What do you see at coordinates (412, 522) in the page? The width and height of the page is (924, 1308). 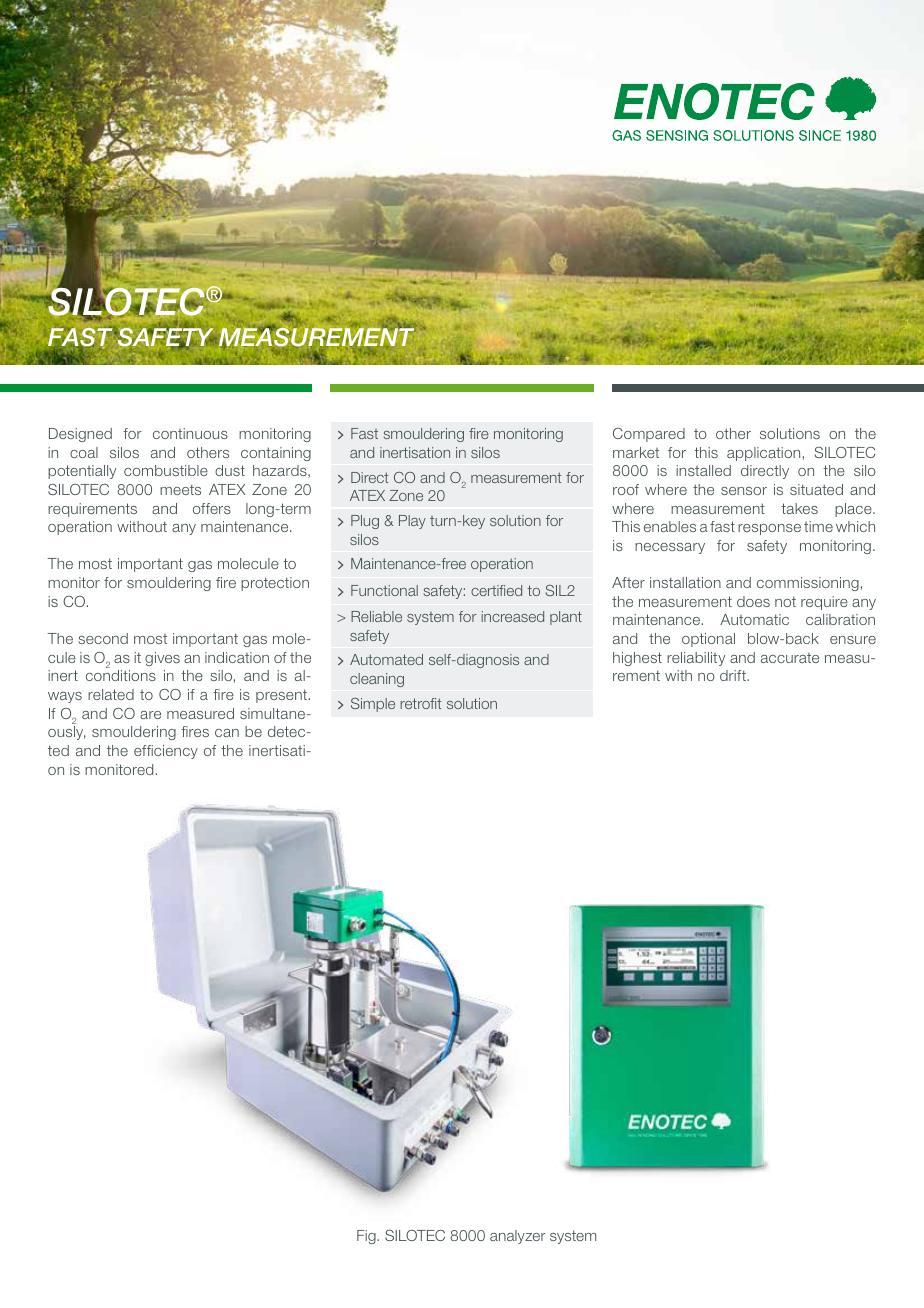 I see `Play` at bounding box center [412, 522].
